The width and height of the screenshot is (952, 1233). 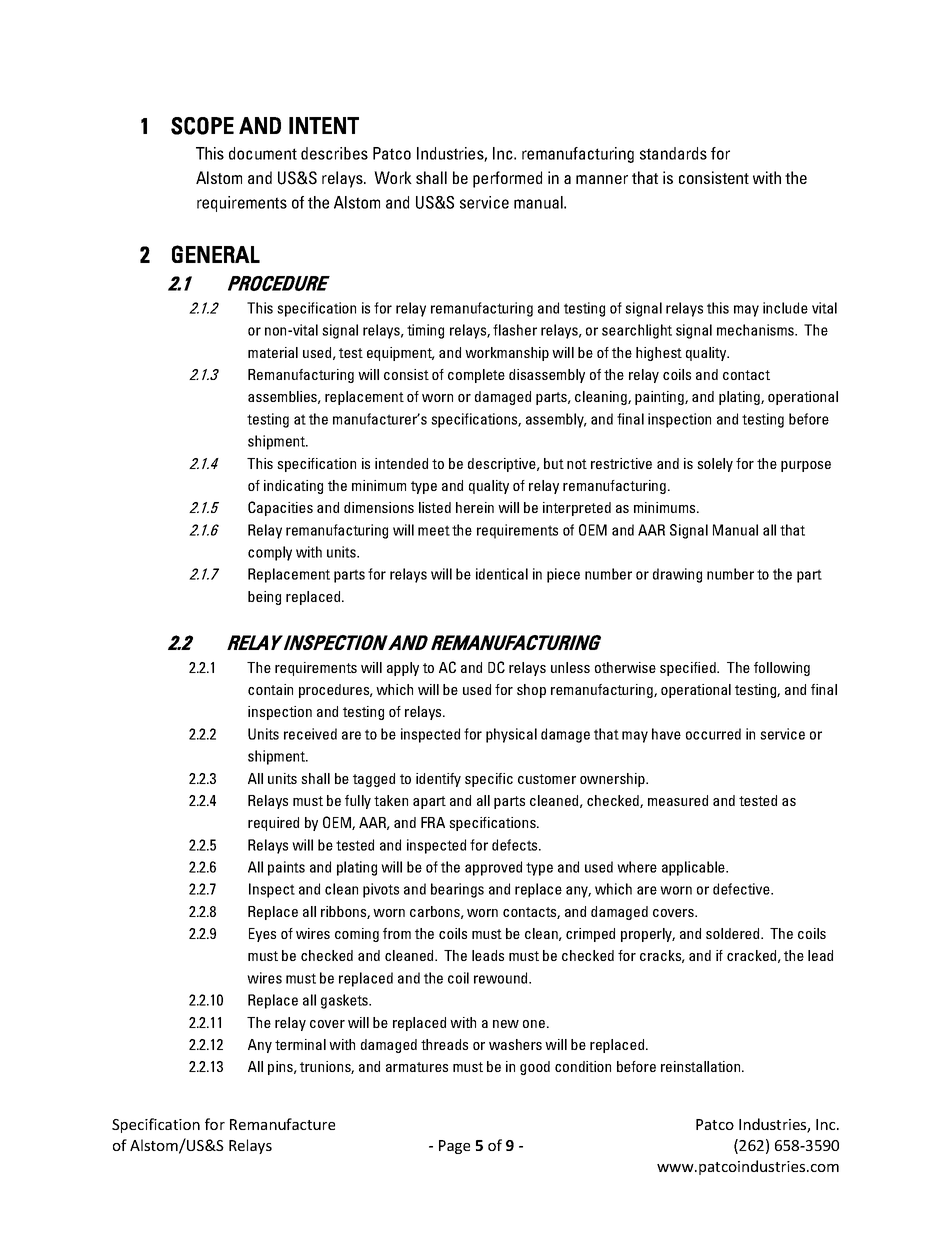 What do you see at coordinates (454, 1147) in the screenshot?
I see `Page` at bounding box center [454, 1147].
